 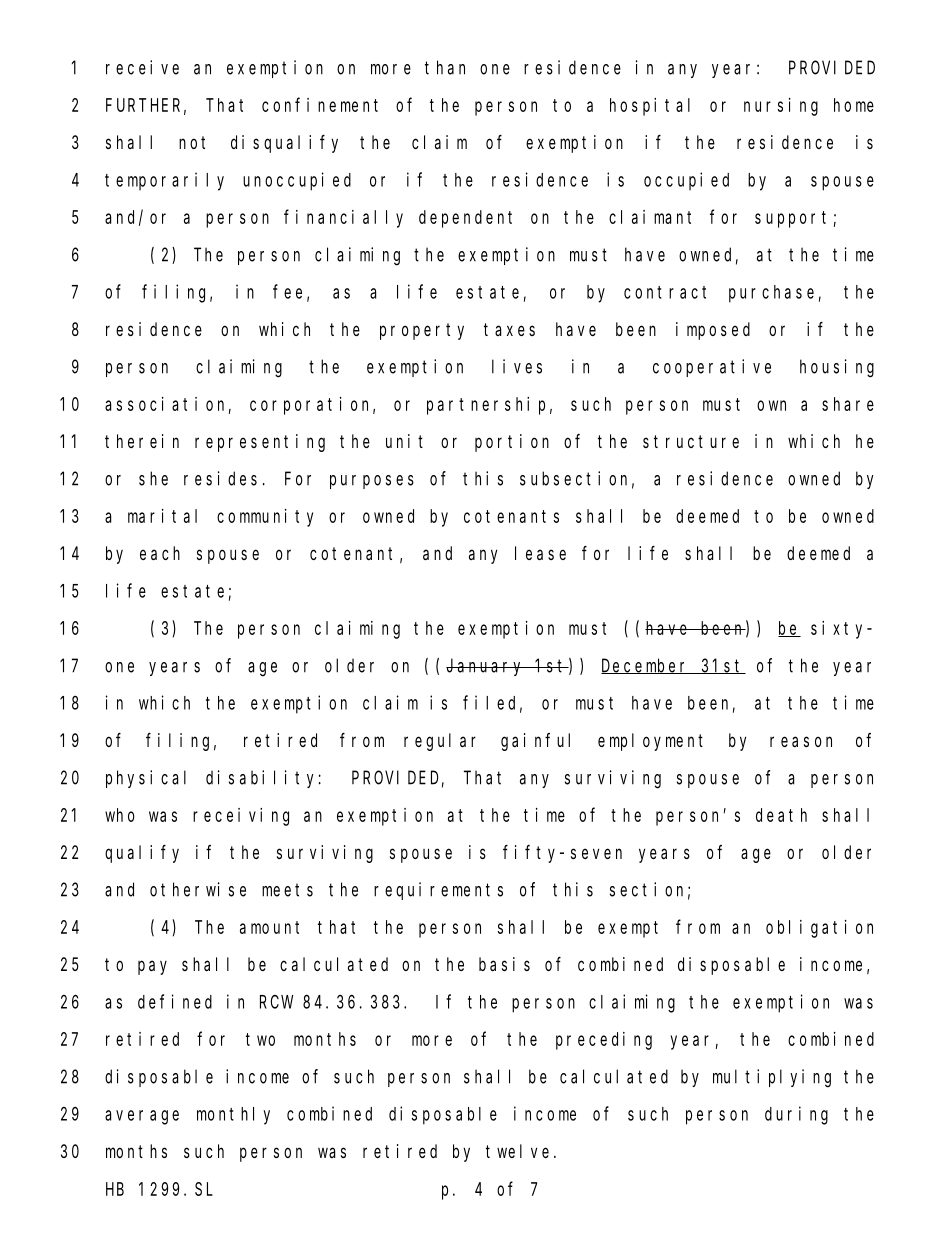 I want to click on December, so click(x=646, y=666).
